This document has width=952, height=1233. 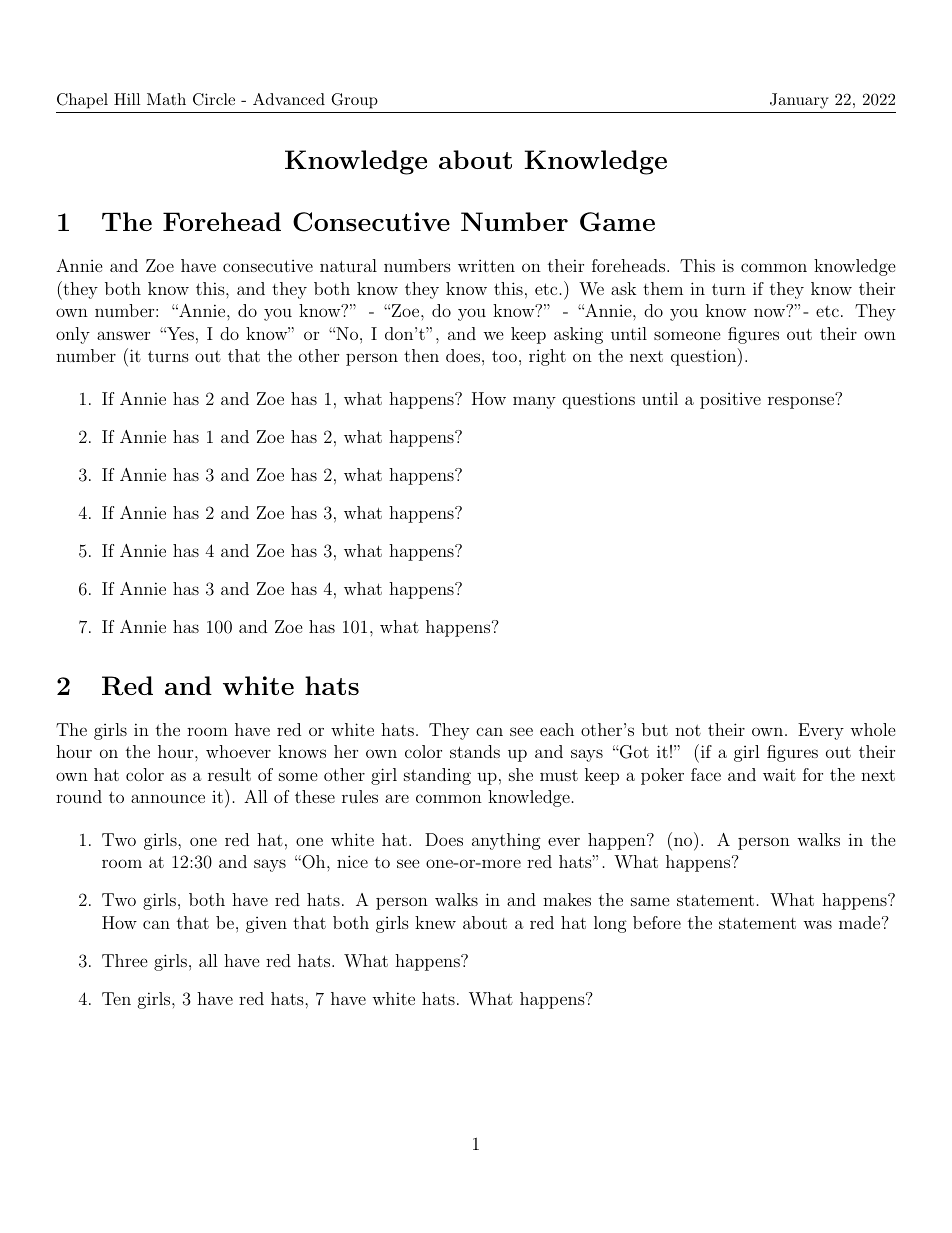 I want to click on Group, so click(x=354, y=101).
